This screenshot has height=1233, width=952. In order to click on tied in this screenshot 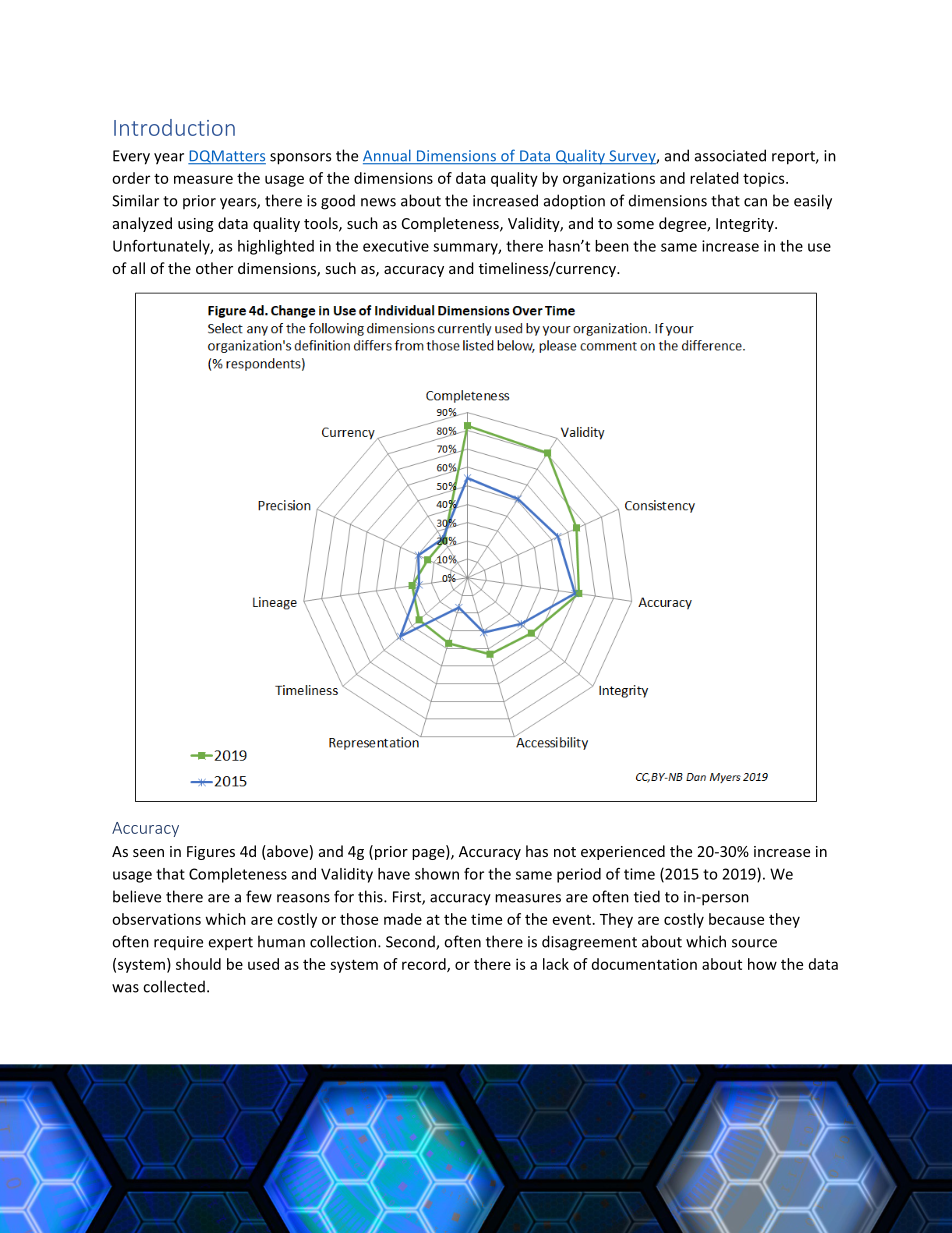, I will do `click(647, 896)`.
